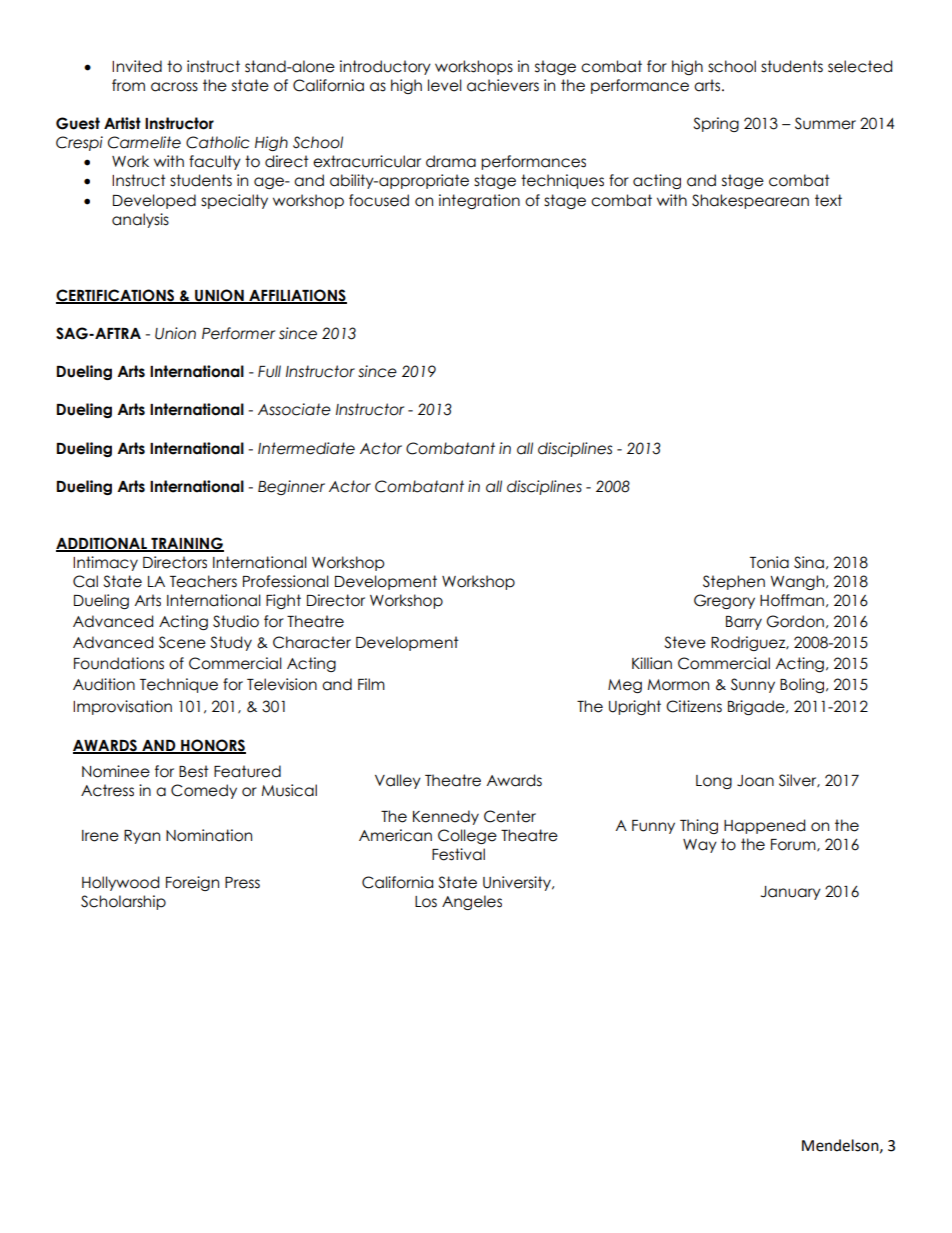  I want to click on across, so click(174, 87).
